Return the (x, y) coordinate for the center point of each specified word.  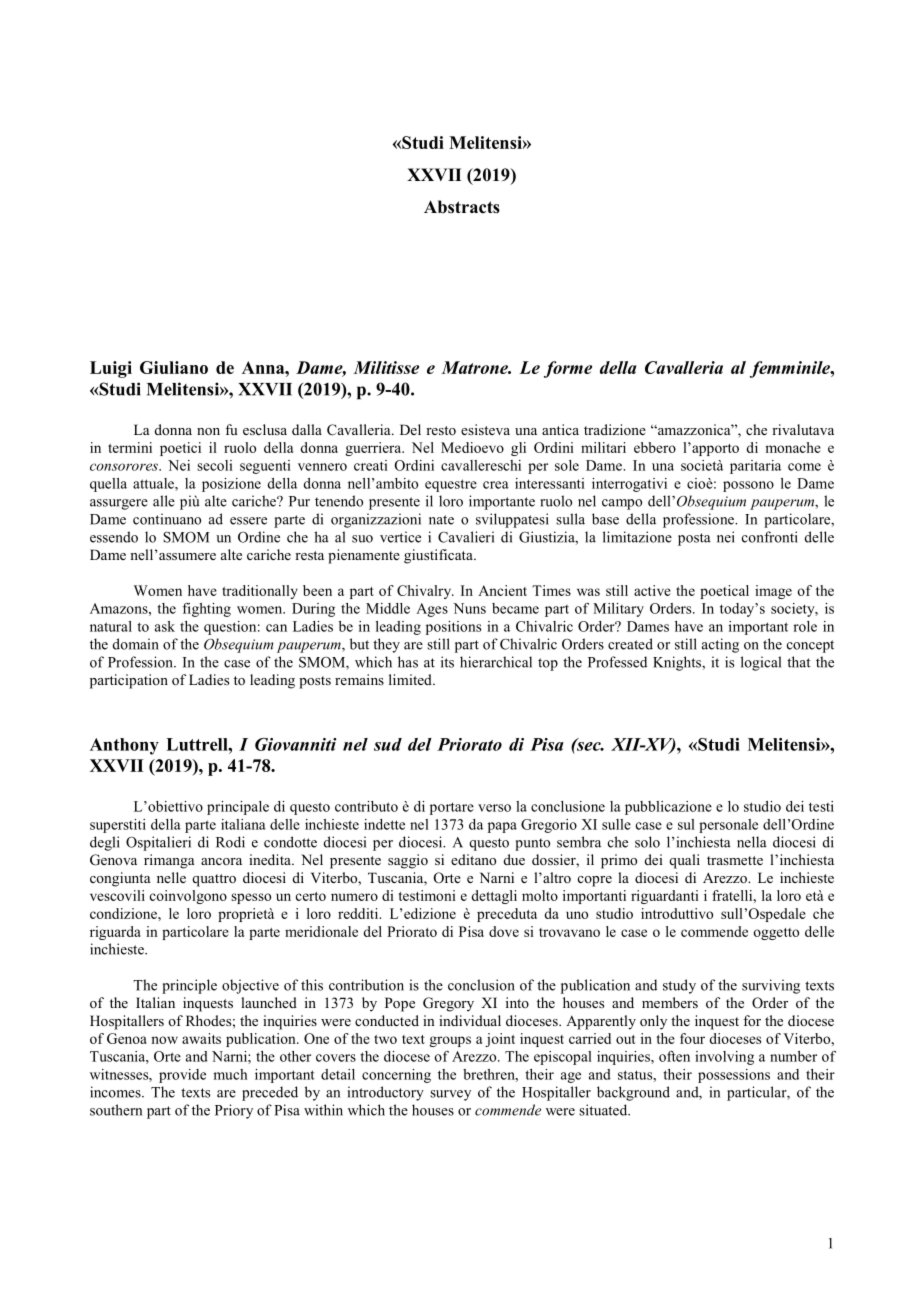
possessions (734, 1076)
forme (568, 369)
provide (182, 1076)
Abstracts (462, 207)
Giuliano (174, 367)
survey (450, 1095)
